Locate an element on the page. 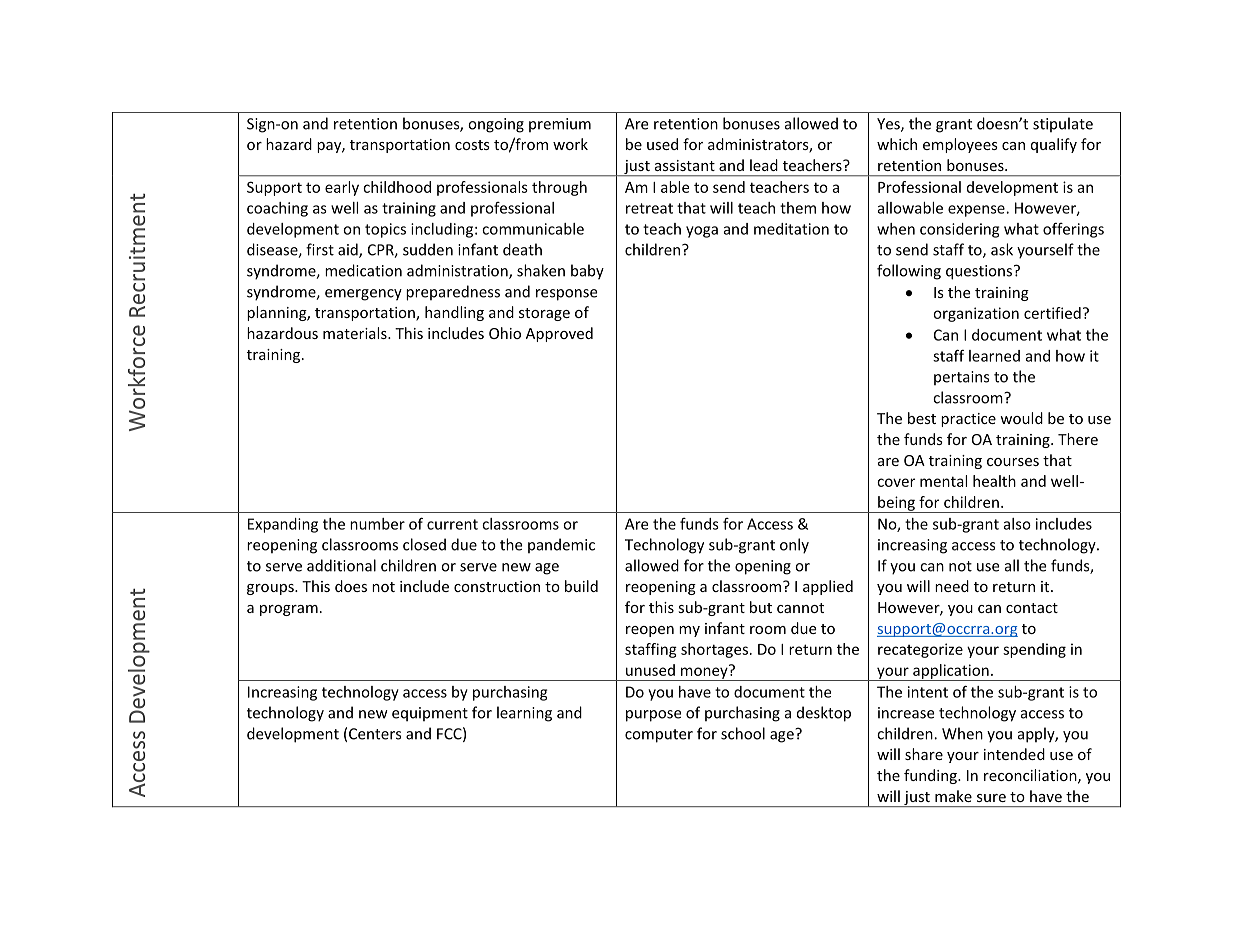 The height and width of the document is (952, 1233). assistant is located at coordinates (685, 165).
